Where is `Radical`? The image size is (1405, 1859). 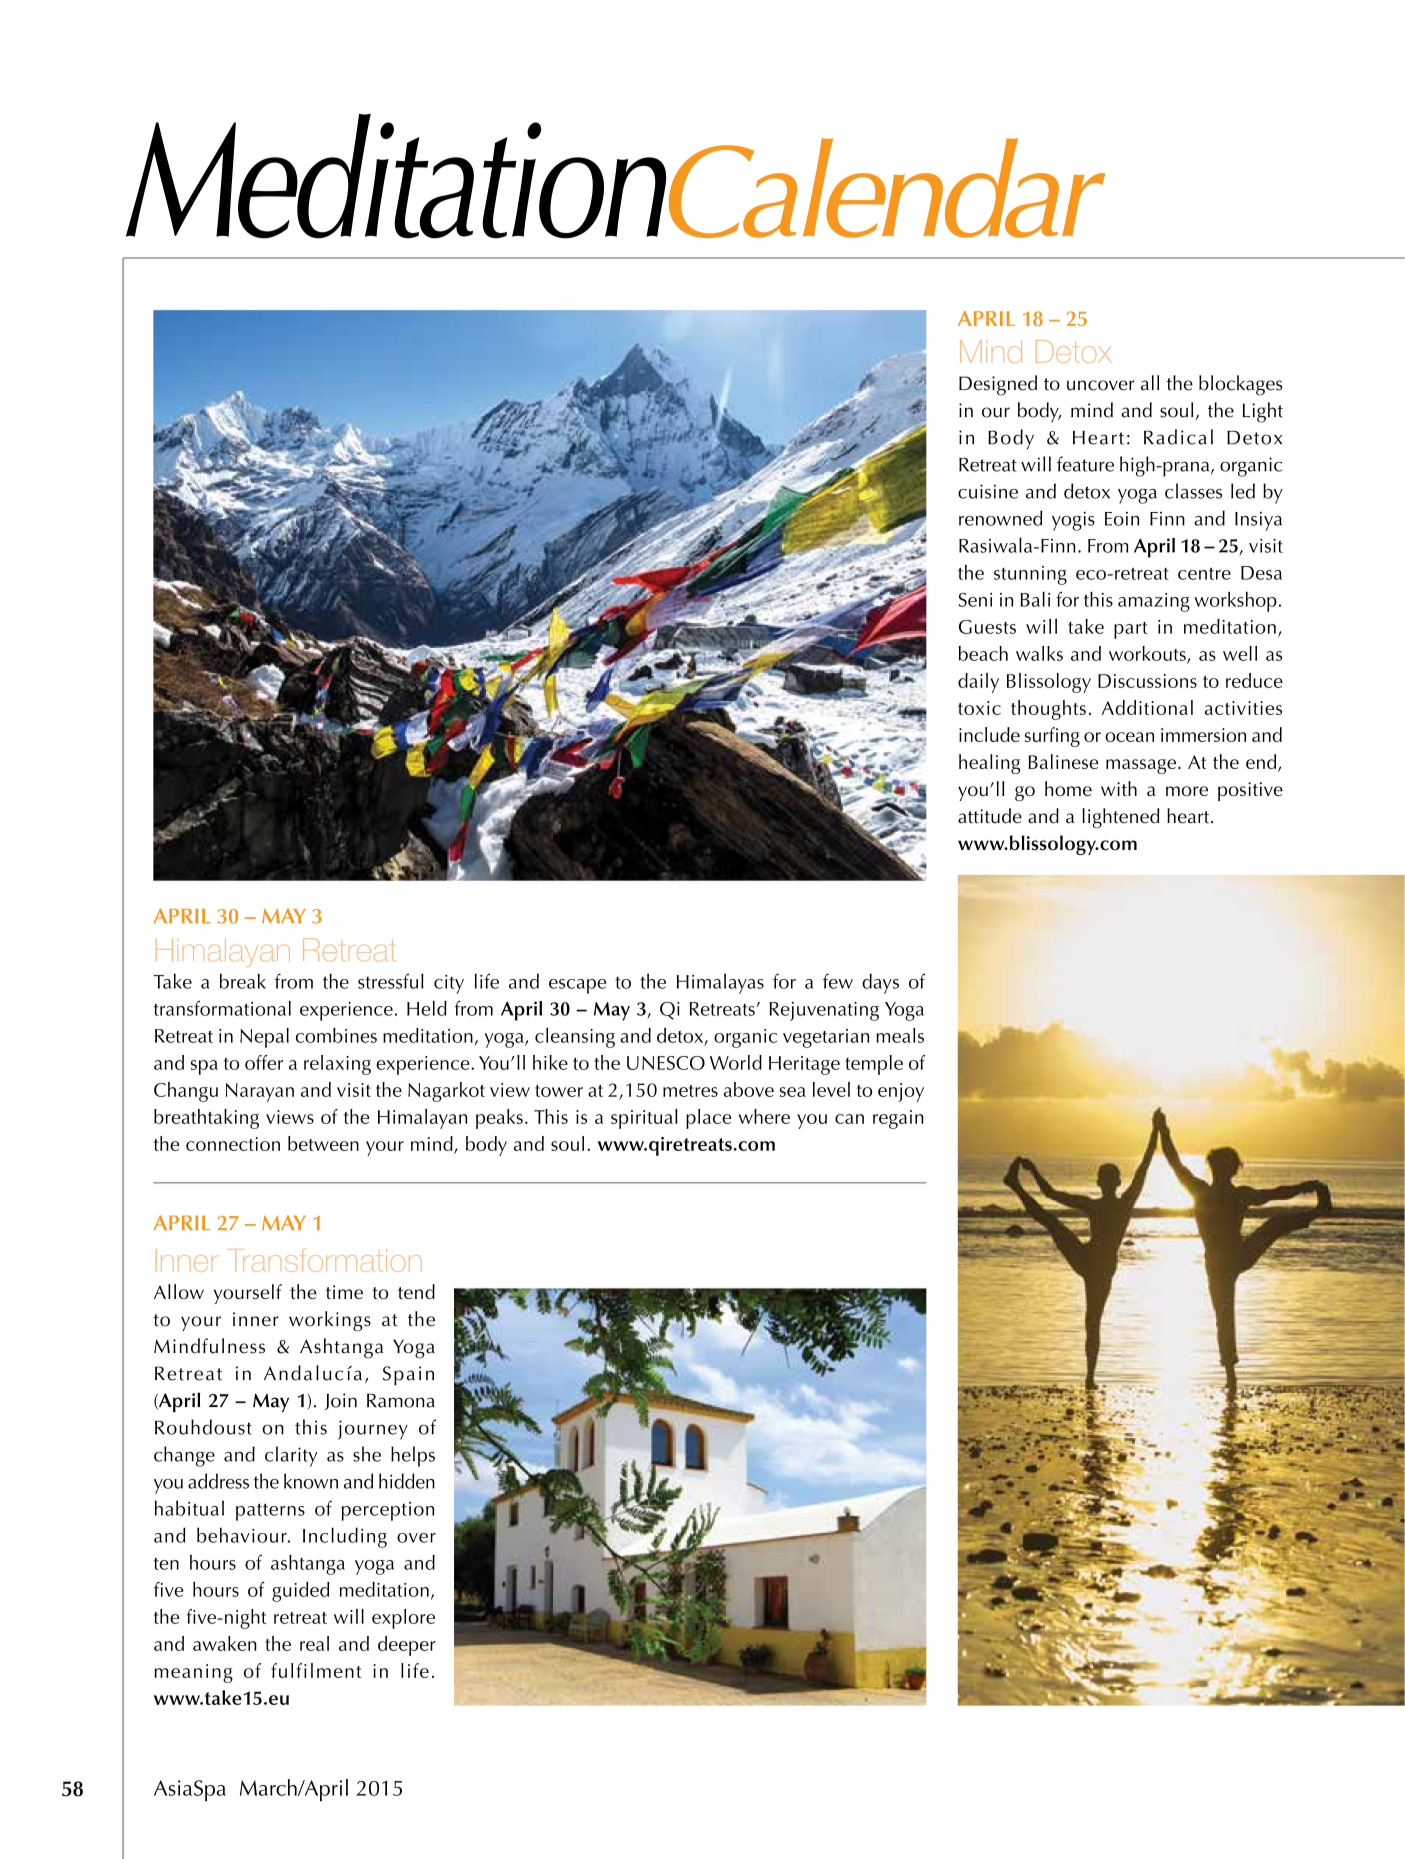
Radical is located at coordinates (1178, 437).
